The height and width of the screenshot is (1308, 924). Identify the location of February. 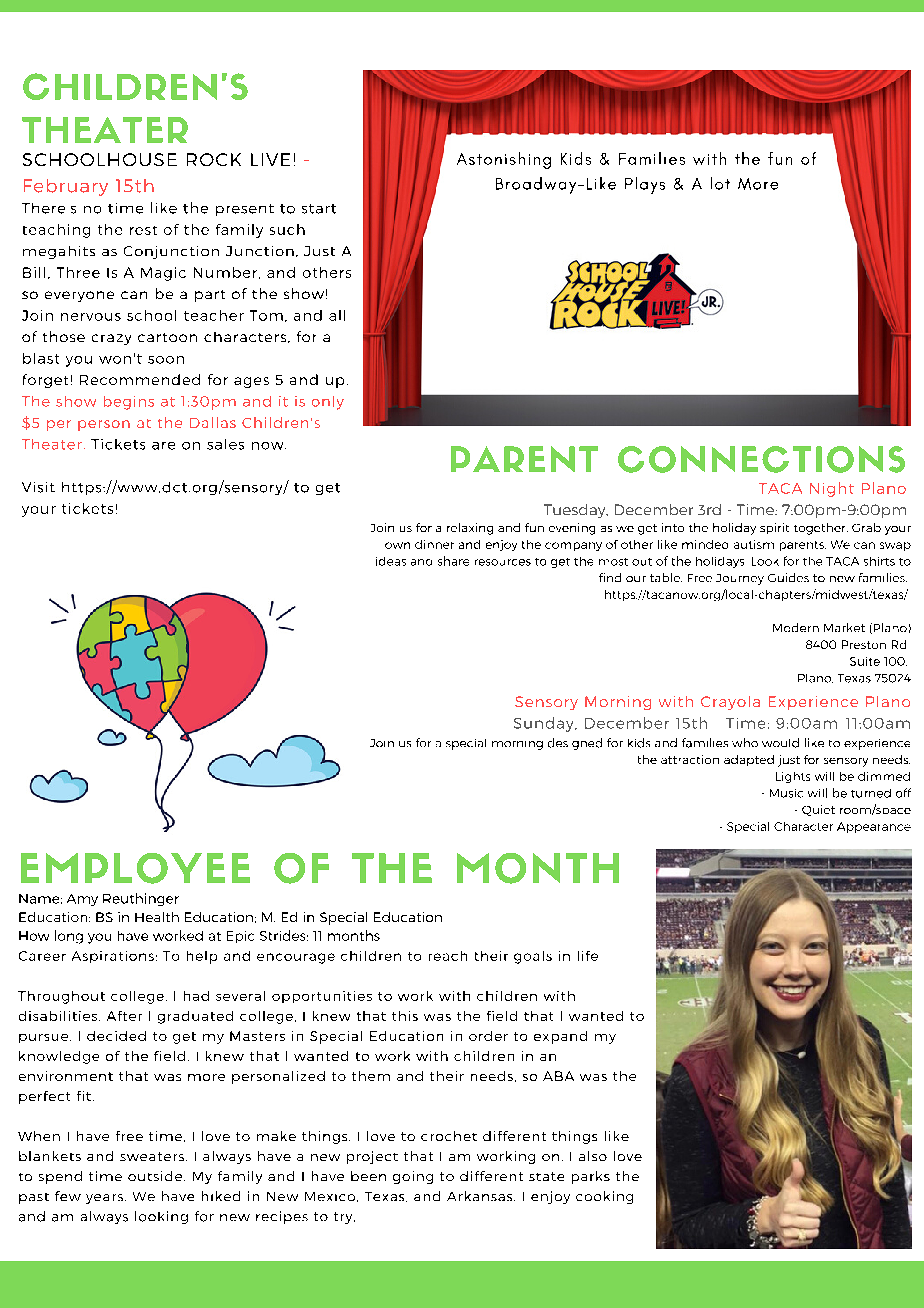
(66, 187).
